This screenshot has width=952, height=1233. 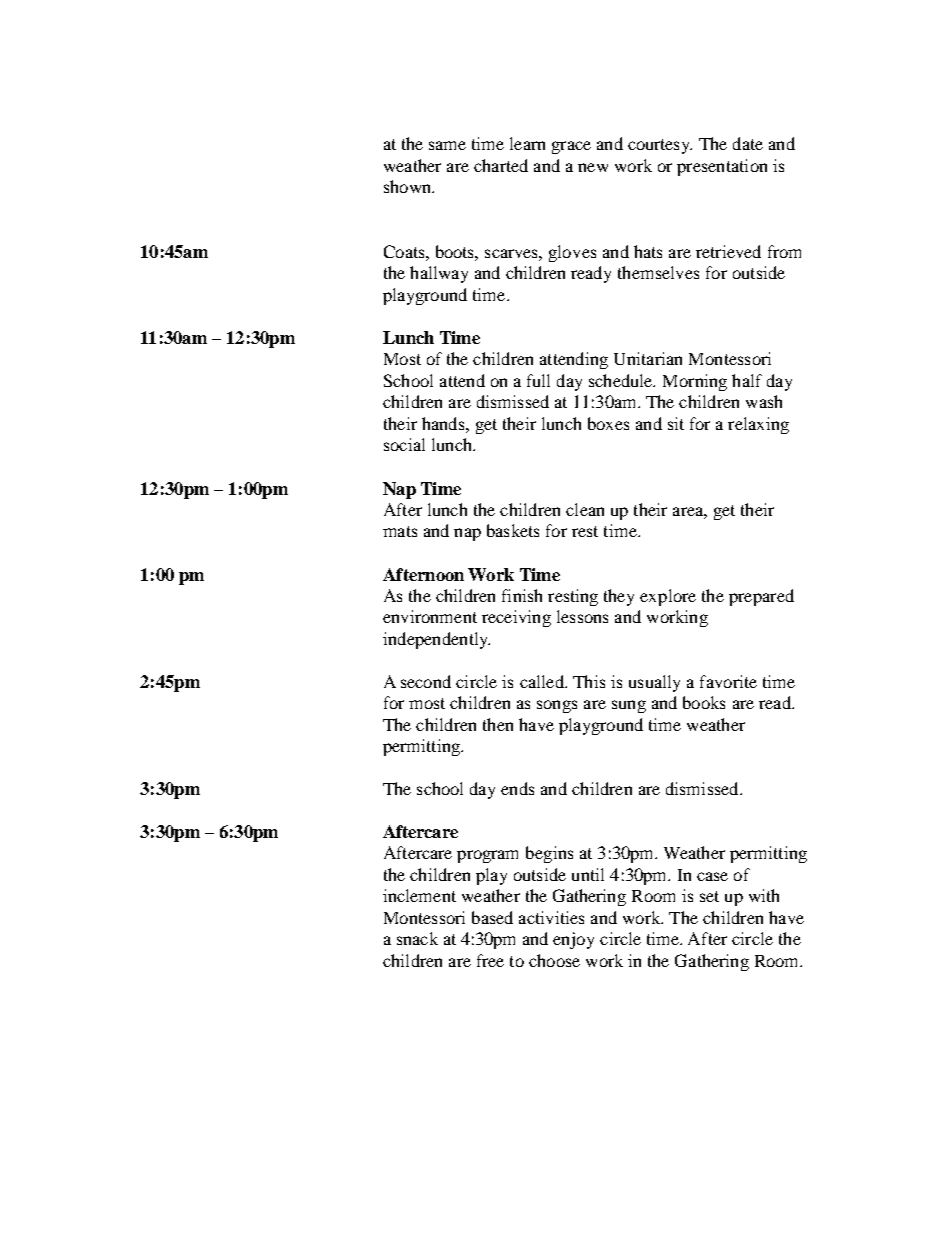 I want to click on same, so click(x=447, y=145).
